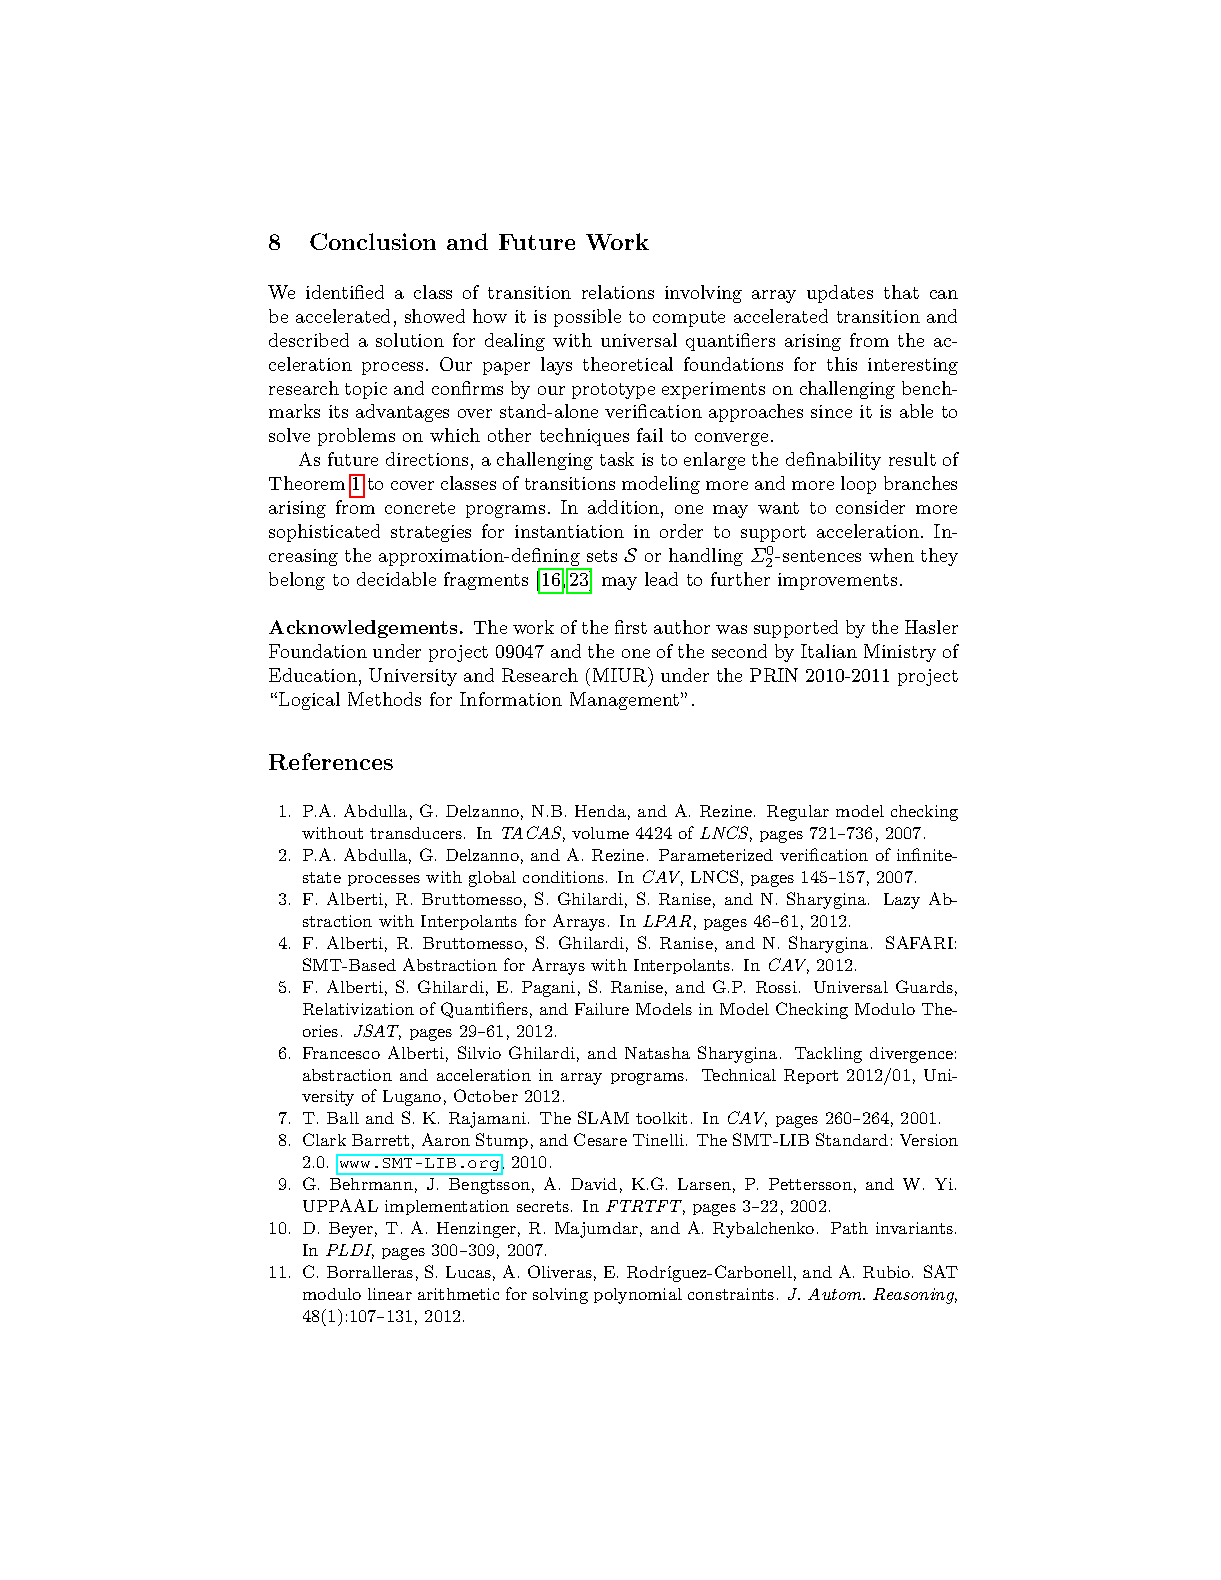  I want to click on updates, so click(840, 294).
